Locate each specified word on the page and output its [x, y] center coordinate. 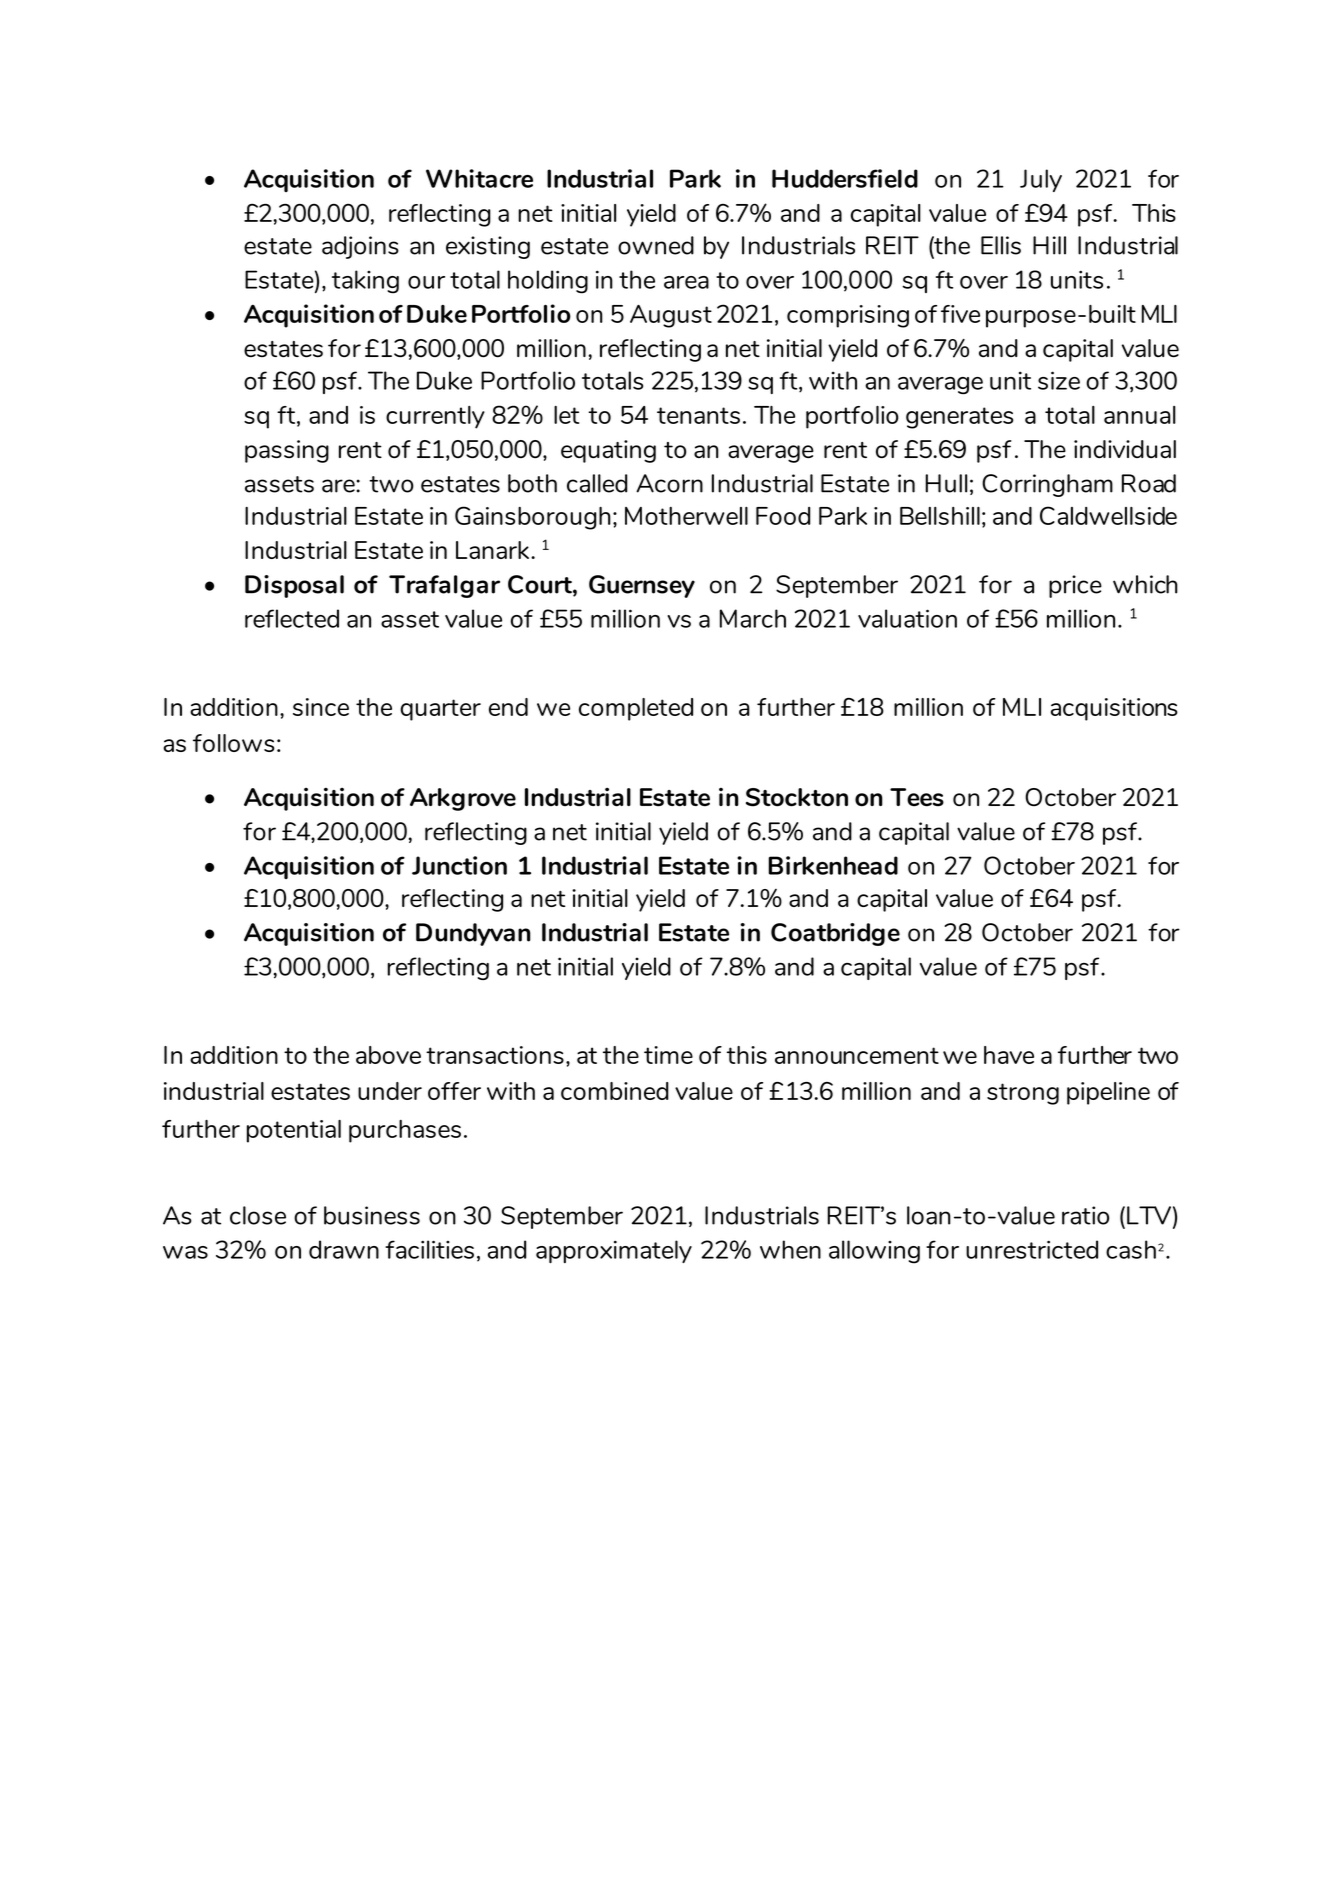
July [1041, 180]
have [1009, 1055]
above [388, 1055]
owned [656, 245]
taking [365, 282]
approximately [614, 1251]
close [258, 1215]
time [668, 1055]
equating [608, 451]
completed [636, 709]
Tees [917, 797]
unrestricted [1032, 1249]
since [321, 707]
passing [287, 451]
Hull [946, 483]
